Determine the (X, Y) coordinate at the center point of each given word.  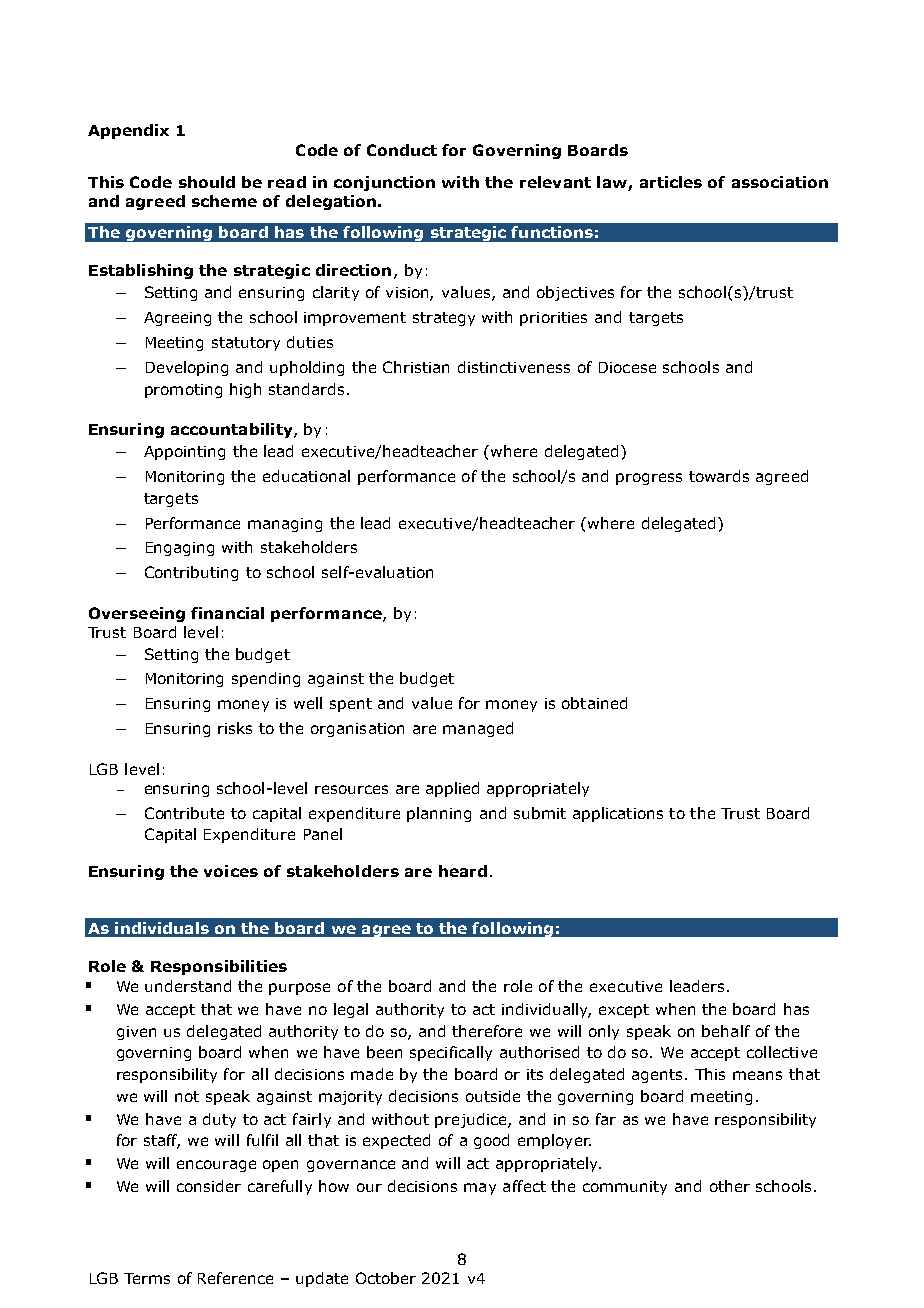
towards (719, 476)
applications (618, 814)
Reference (235, 1278)
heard (463, 871)
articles (671, 182)
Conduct (402, 150)
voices (231, 871)
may (480, 1189)
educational (306, 476)
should (207, 182)
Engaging (180, 549)
